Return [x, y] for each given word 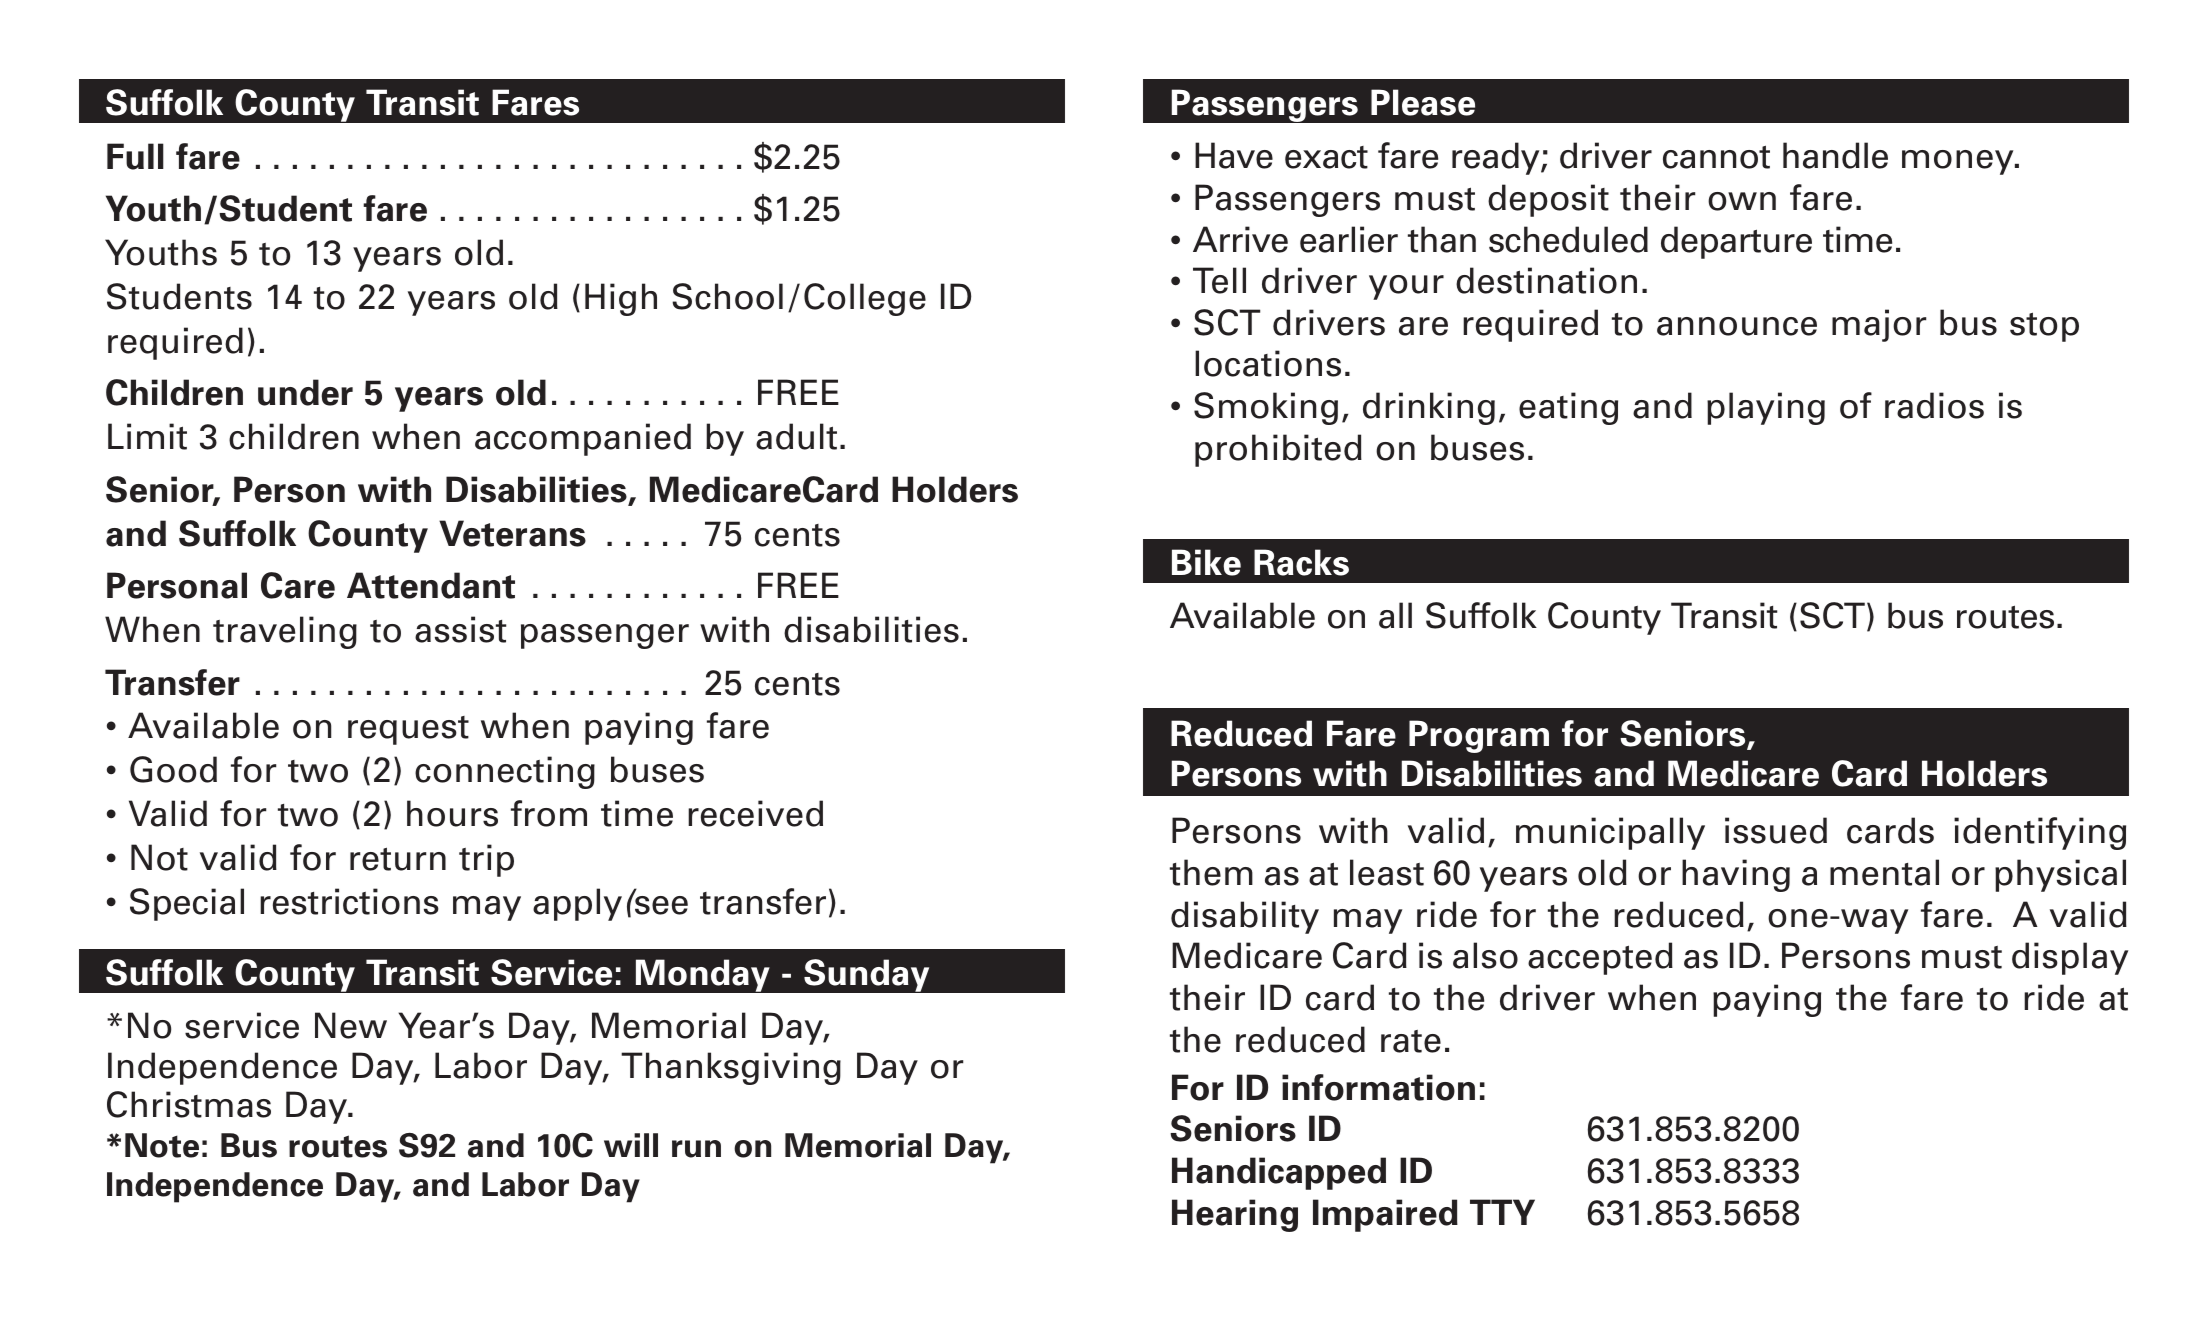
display [2070, 958]
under [305, 392]
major [1879, 325]
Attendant [431, 585]
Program [1479, 736]
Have [1234, 155]
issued [1776, 830]
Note [162, 1145]
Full [135, 156]
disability [1245, 917]
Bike [1206, 562]
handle [1835, 155]
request [408, 730]
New [351, 1025]
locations [1268, 363]
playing [1766, 408]
